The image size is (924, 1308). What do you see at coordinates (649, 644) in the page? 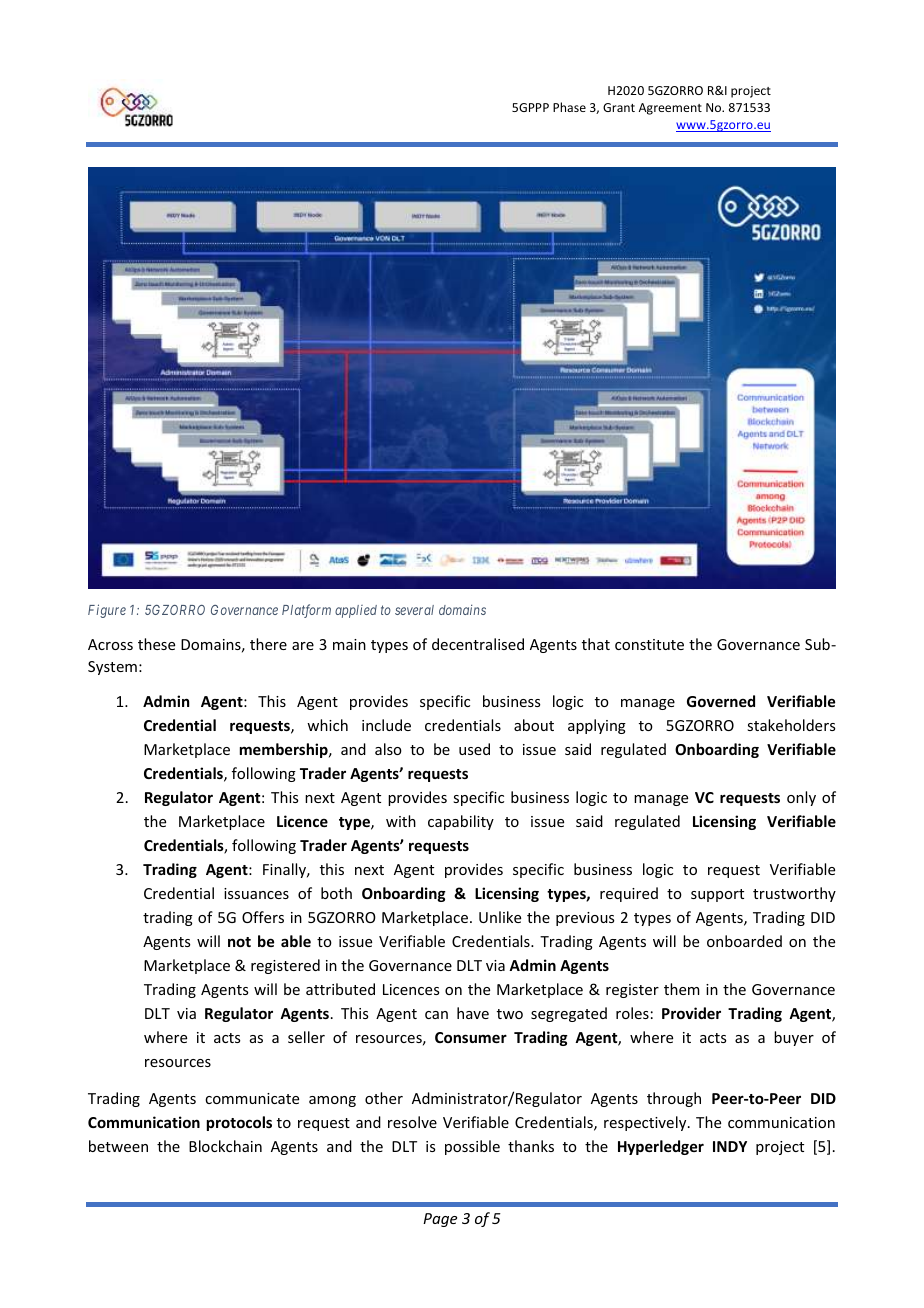
I see `constitute` at bounding box center [649, 644].
